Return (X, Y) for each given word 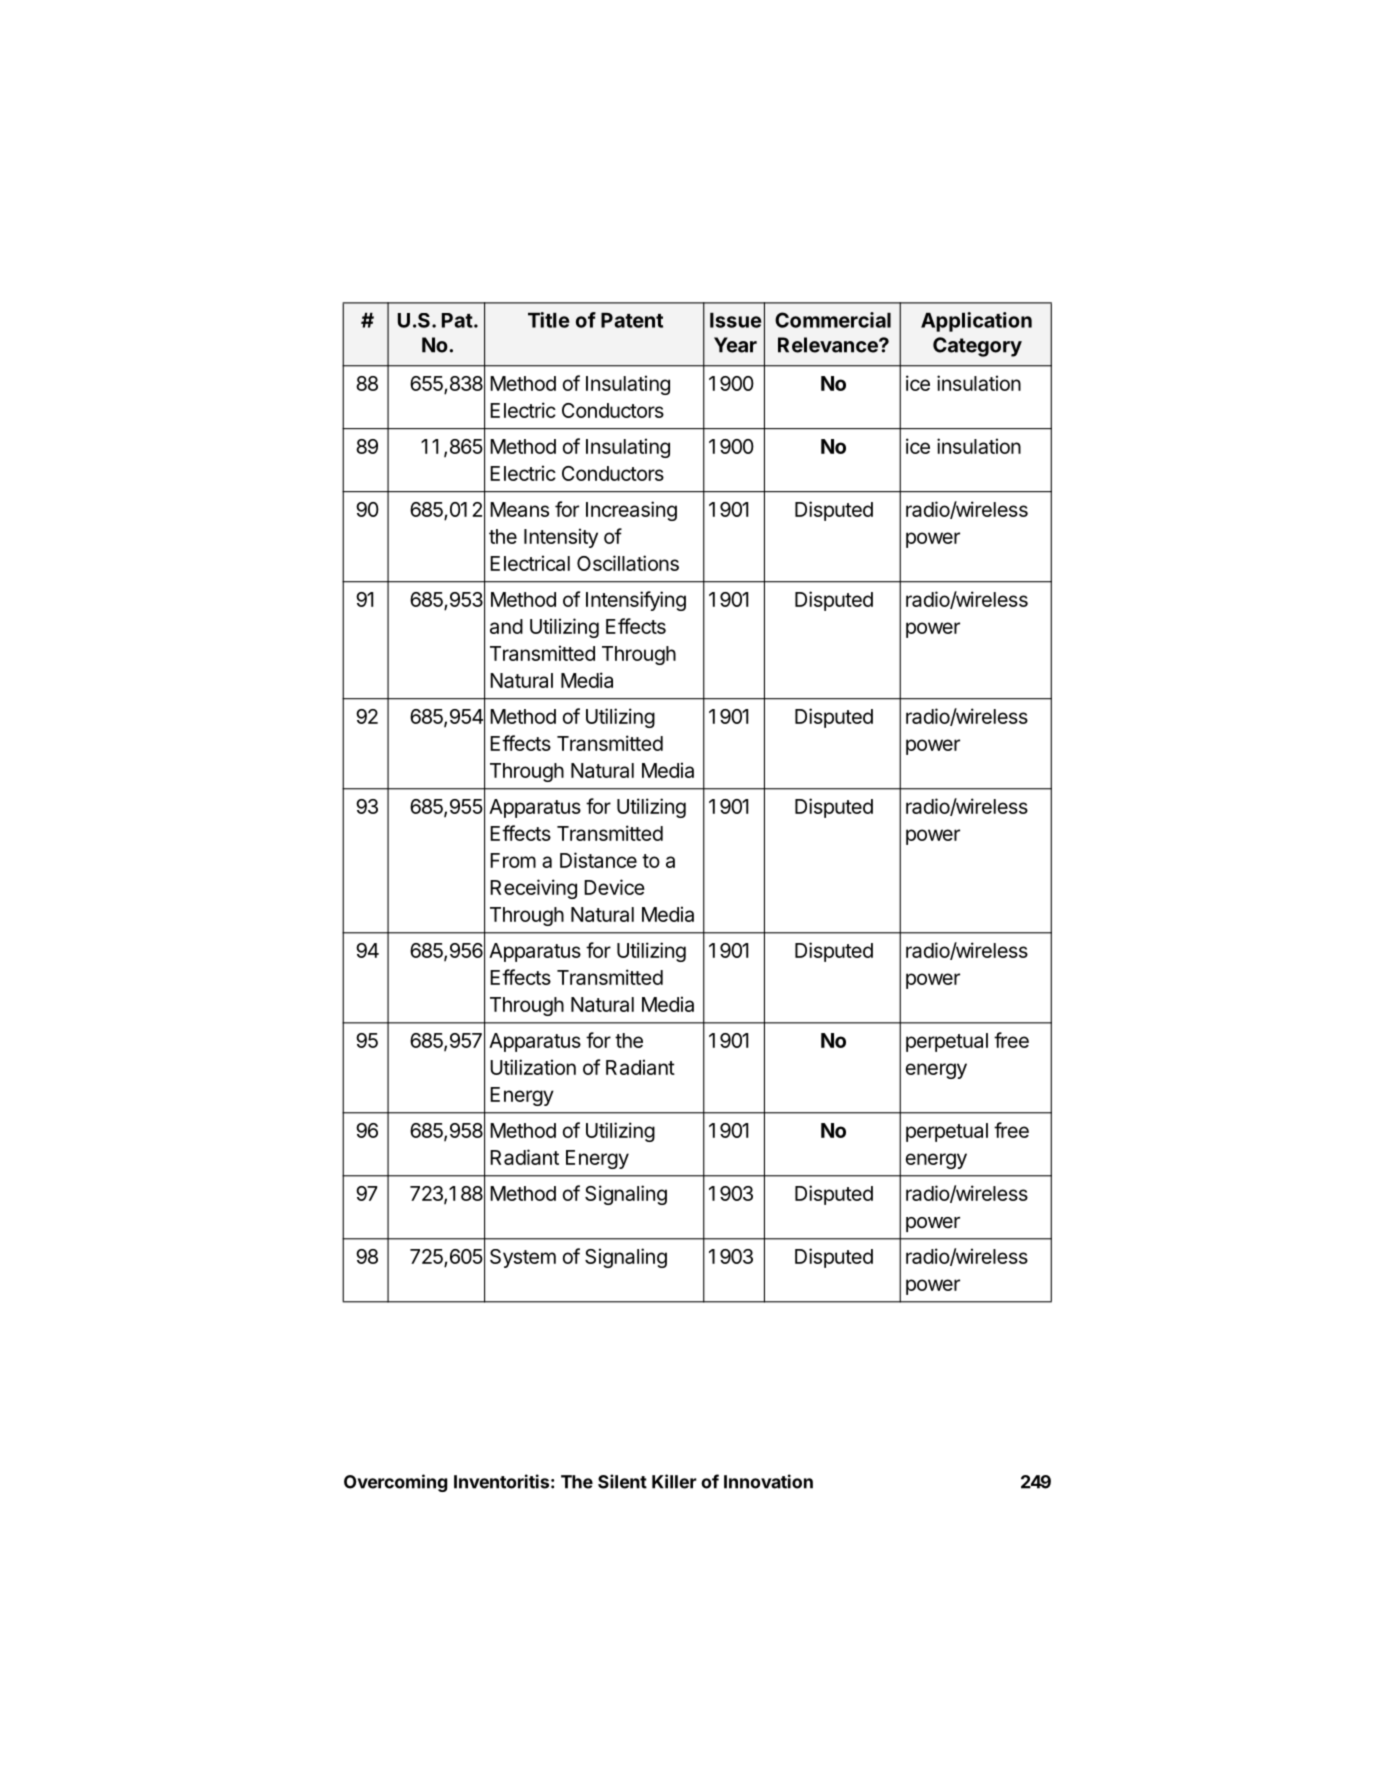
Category (977, 347)
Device (614, 887)
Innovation (768, 1481)
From (513, 860)
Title (549, 320)
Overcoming (395, 1483)
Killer (674, 1481)
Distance (598, 860)
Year (735, 345)
